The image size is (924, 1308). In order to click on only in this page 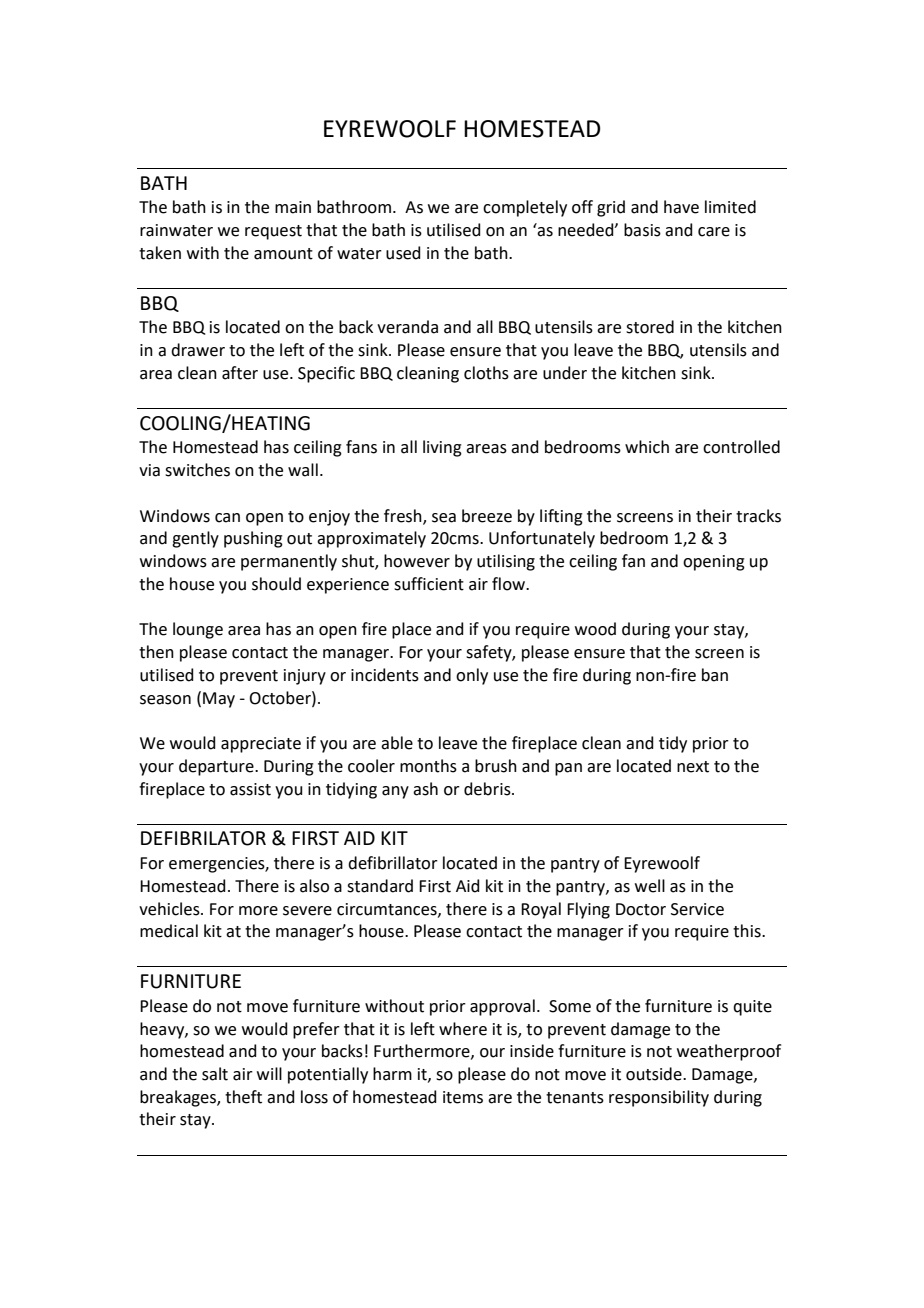, I will do `click(472, 676)`.
